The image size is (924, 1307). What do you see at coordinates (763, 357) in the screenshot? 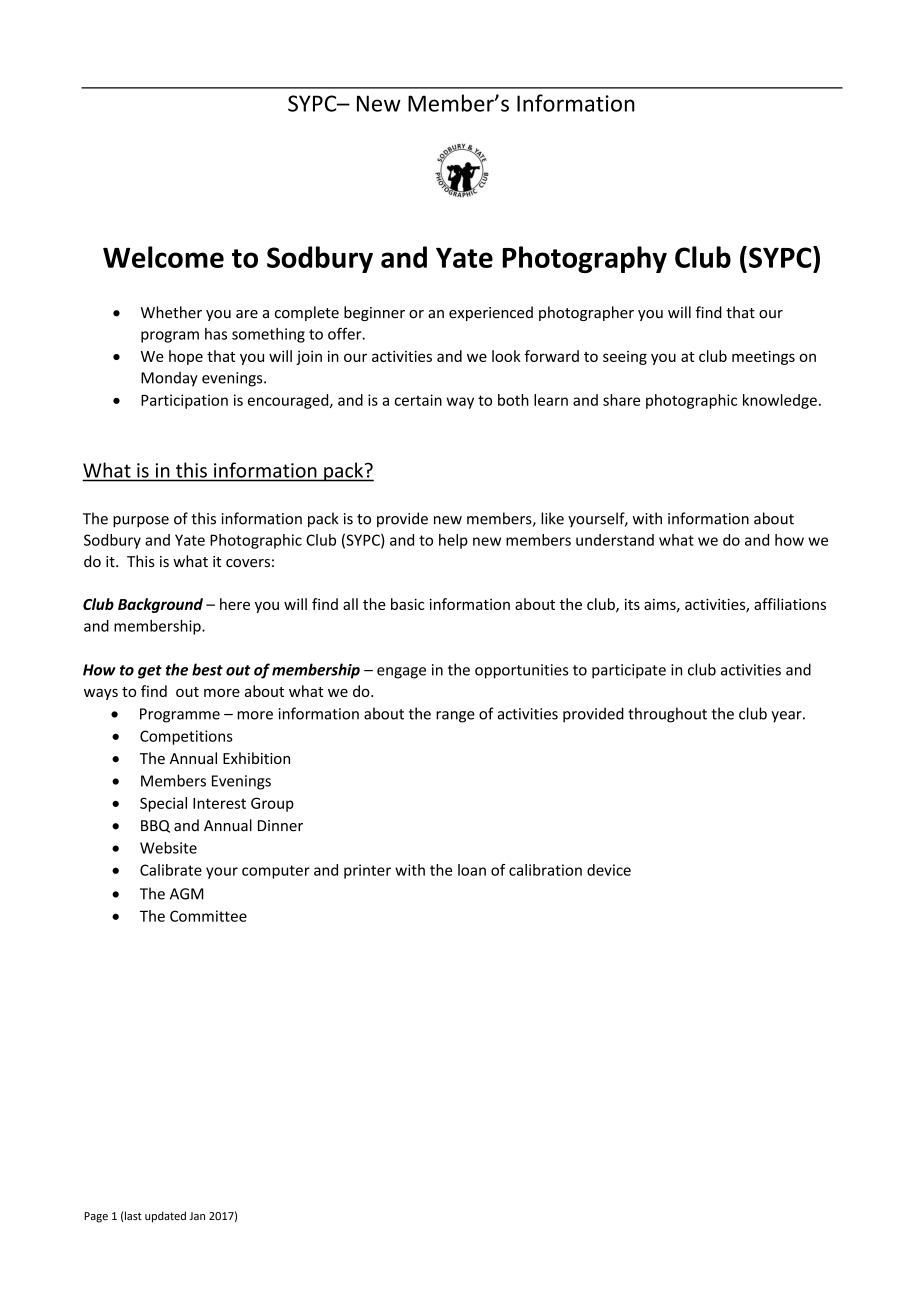
I see `meetings` at bounding box center [763, 357].
